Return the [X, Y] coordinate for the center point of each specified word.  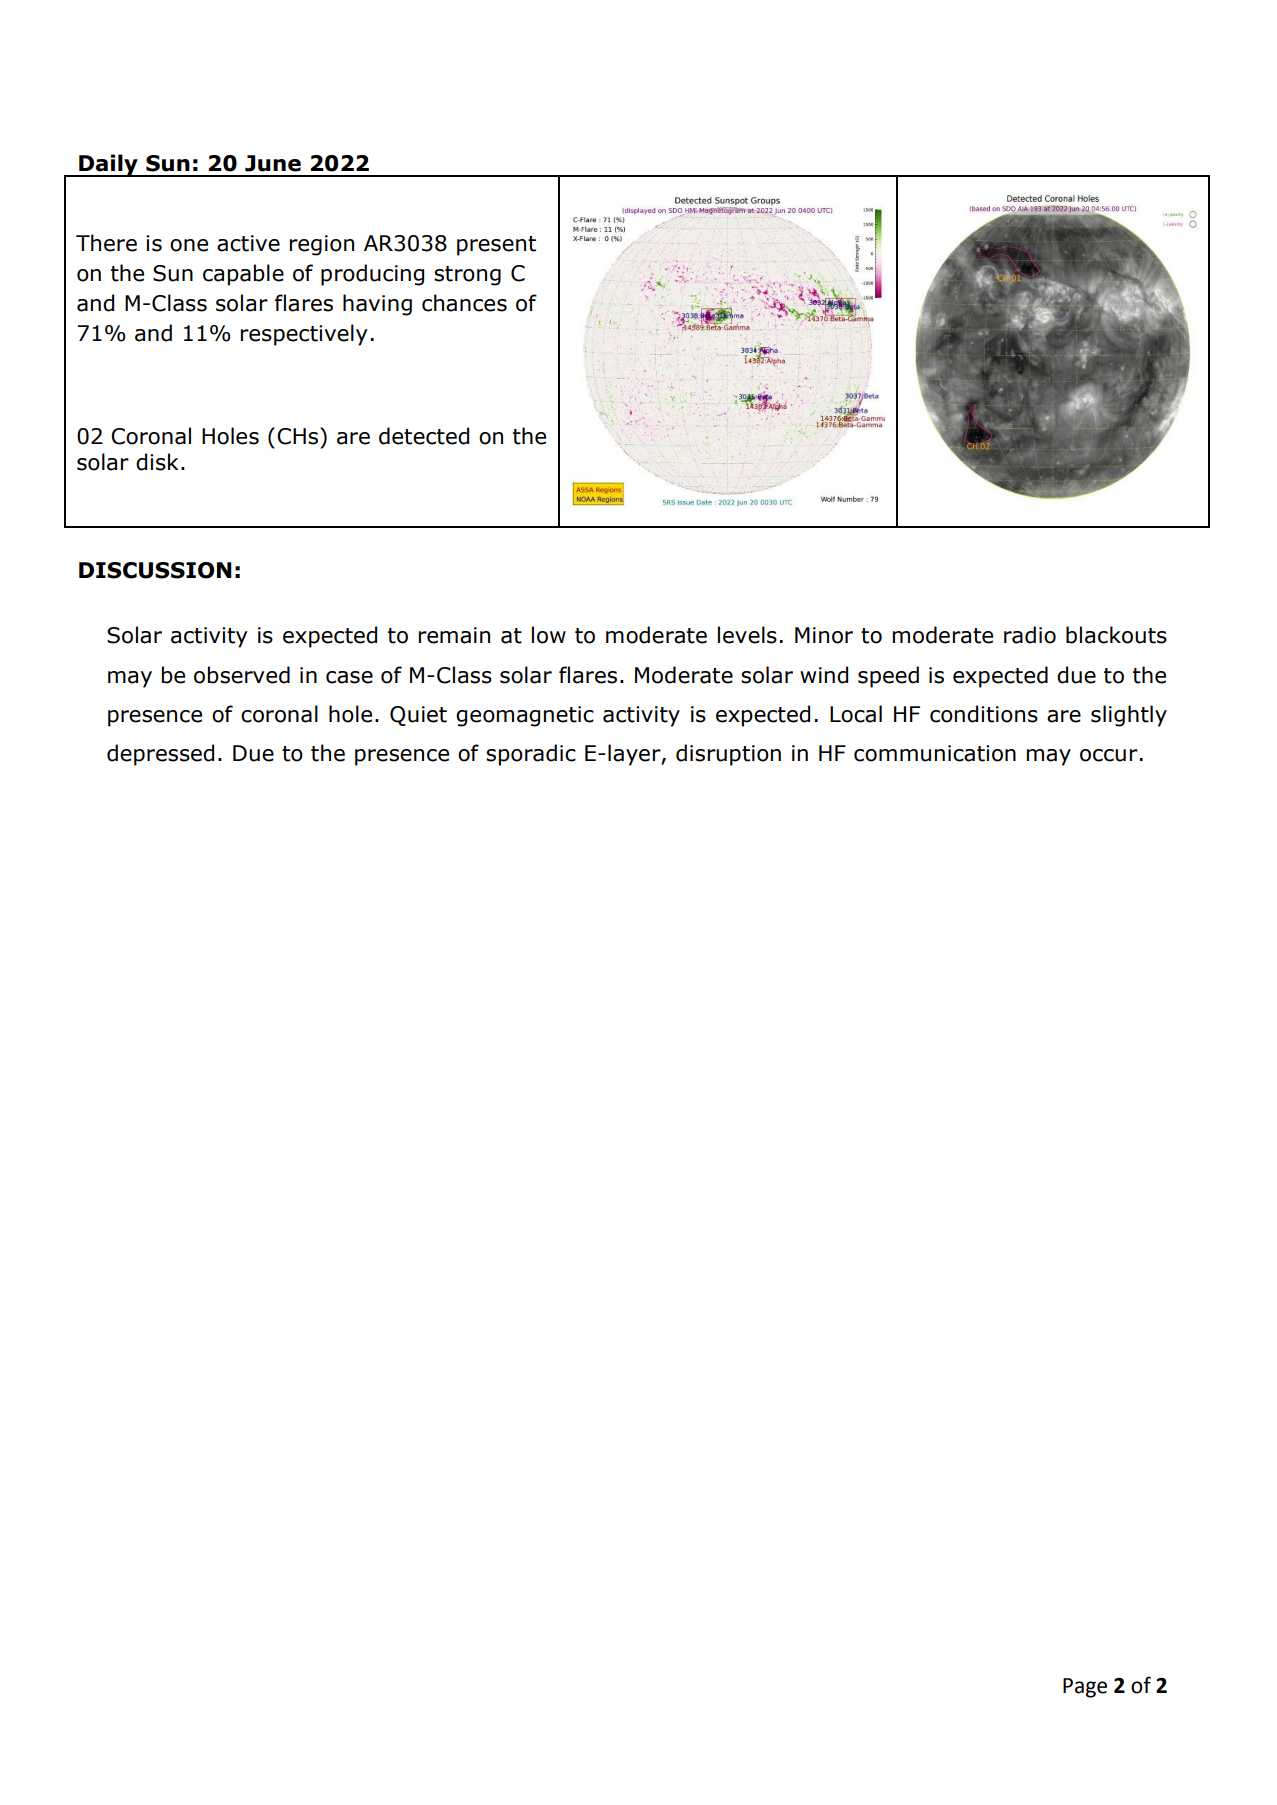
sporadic [531, 755]
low [549, 635]
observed [242, 675]
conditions [984, 714]
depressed [160, 755]
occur [1109, 755]
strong [467, 276]
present [496, 246]
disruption [728, 755]
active [248, 243]
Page [1085, 1688]
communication [935, 753]
